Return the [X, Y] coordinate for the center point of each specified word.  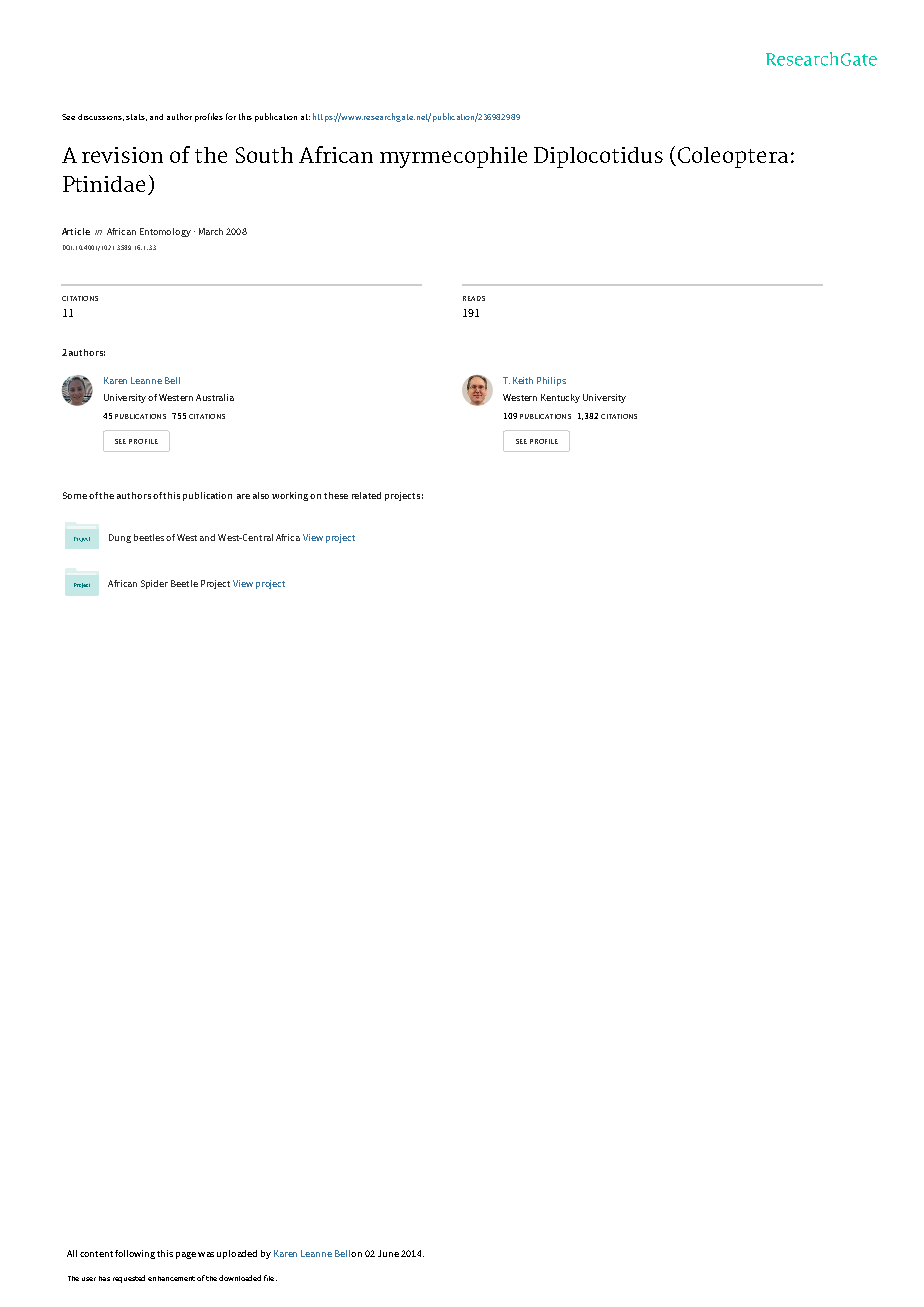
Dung [120, 538]
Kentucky [560, 398]
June [388, 1253]
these [336, 495]
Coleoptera [731, 157]
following [135, 1254]
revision [122, 155]
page [186, 1255]
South [264, 155]
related [366, 495]
